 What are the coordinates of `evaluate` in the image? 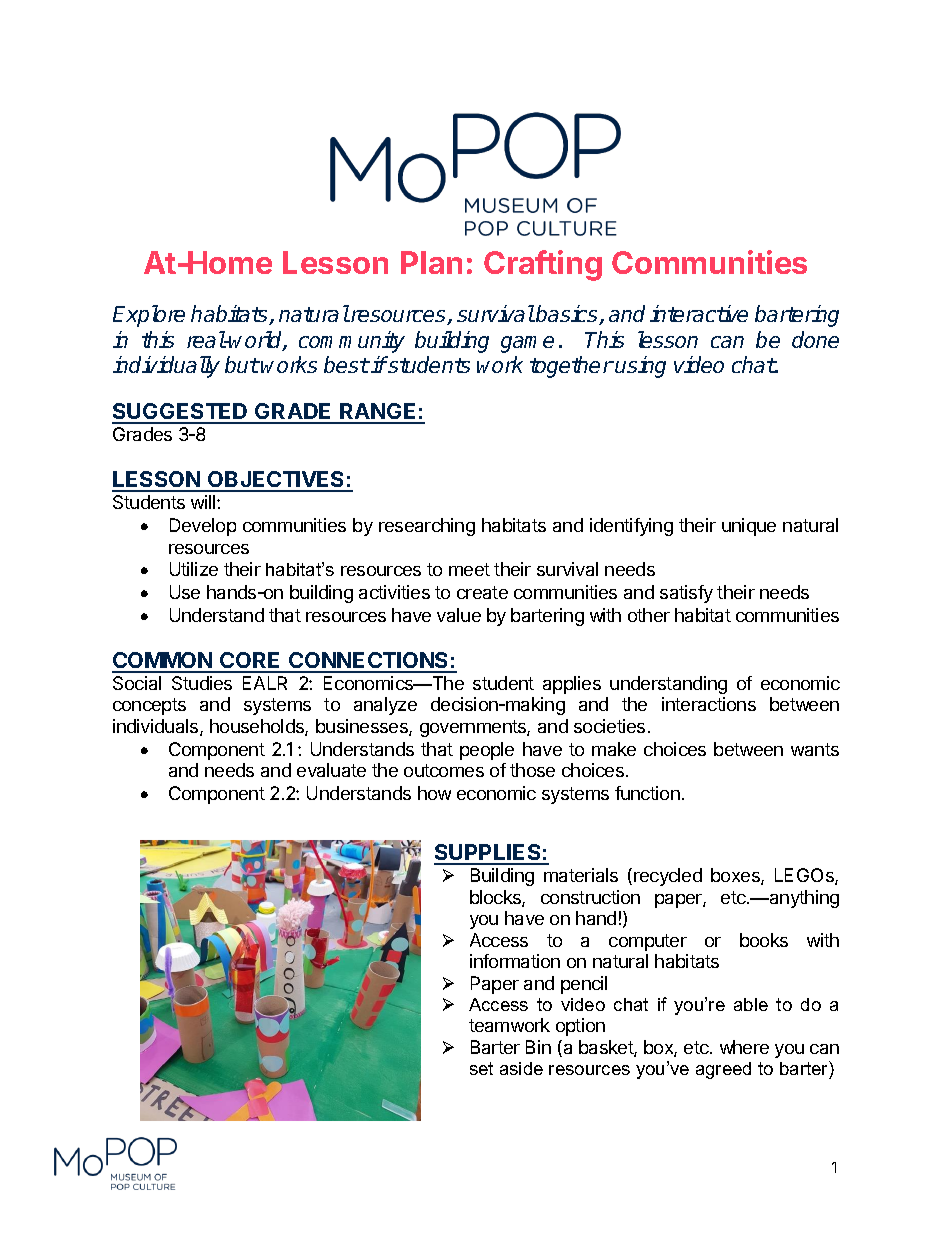 It's located at (331, 770).
